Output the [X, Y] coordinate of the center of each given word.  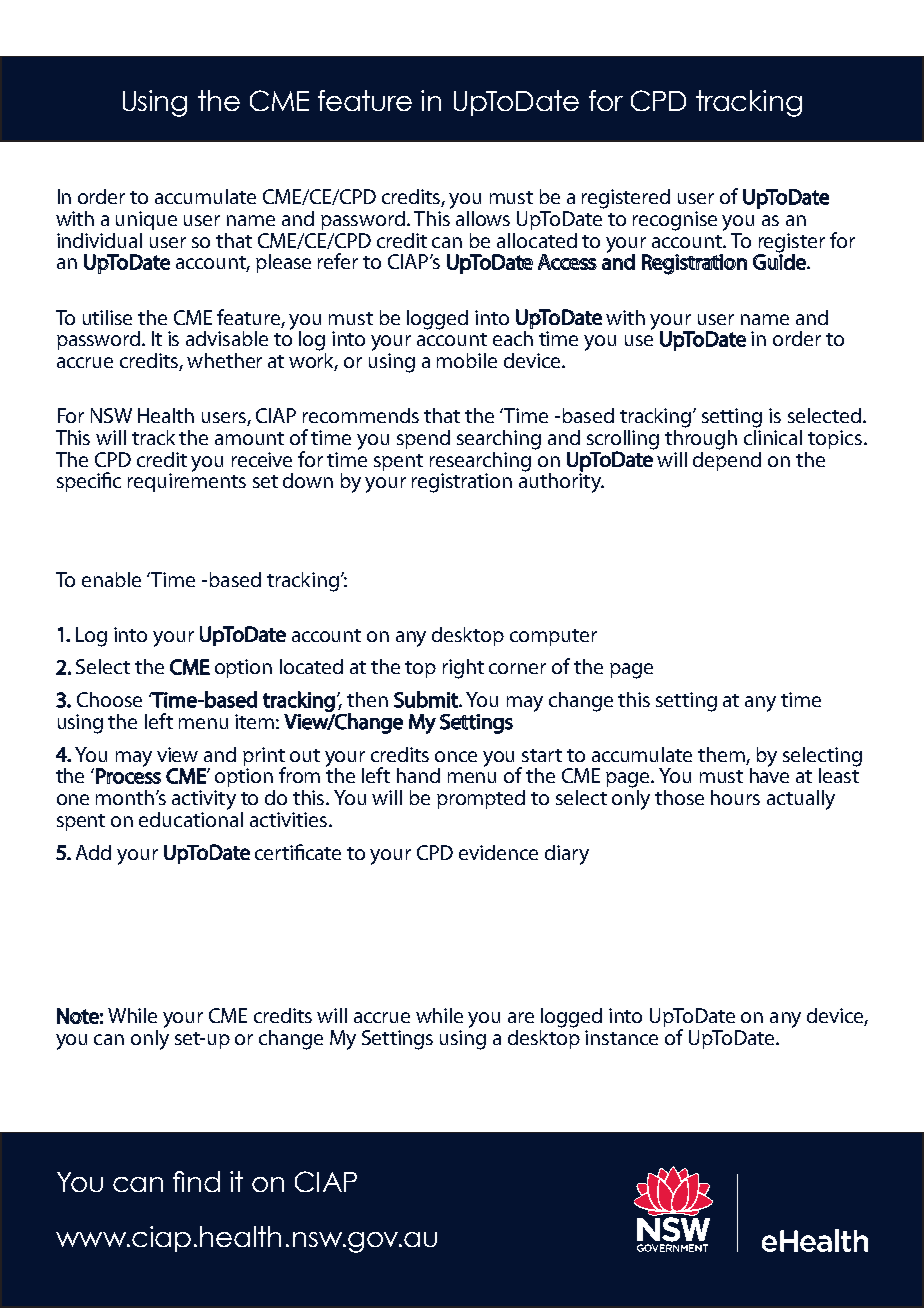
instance [621, 1037]
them [721, 754]
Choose [109, 699]
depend [727, 460]
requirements [187, 481]
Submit [427, 699]
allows [483, 218]
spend [423, 439]
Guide [780, 261]
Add [93, 852]
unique [146, 220]
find [196, 1181]
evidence [498, 852]
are [521, 1017]
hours [735, 797]
